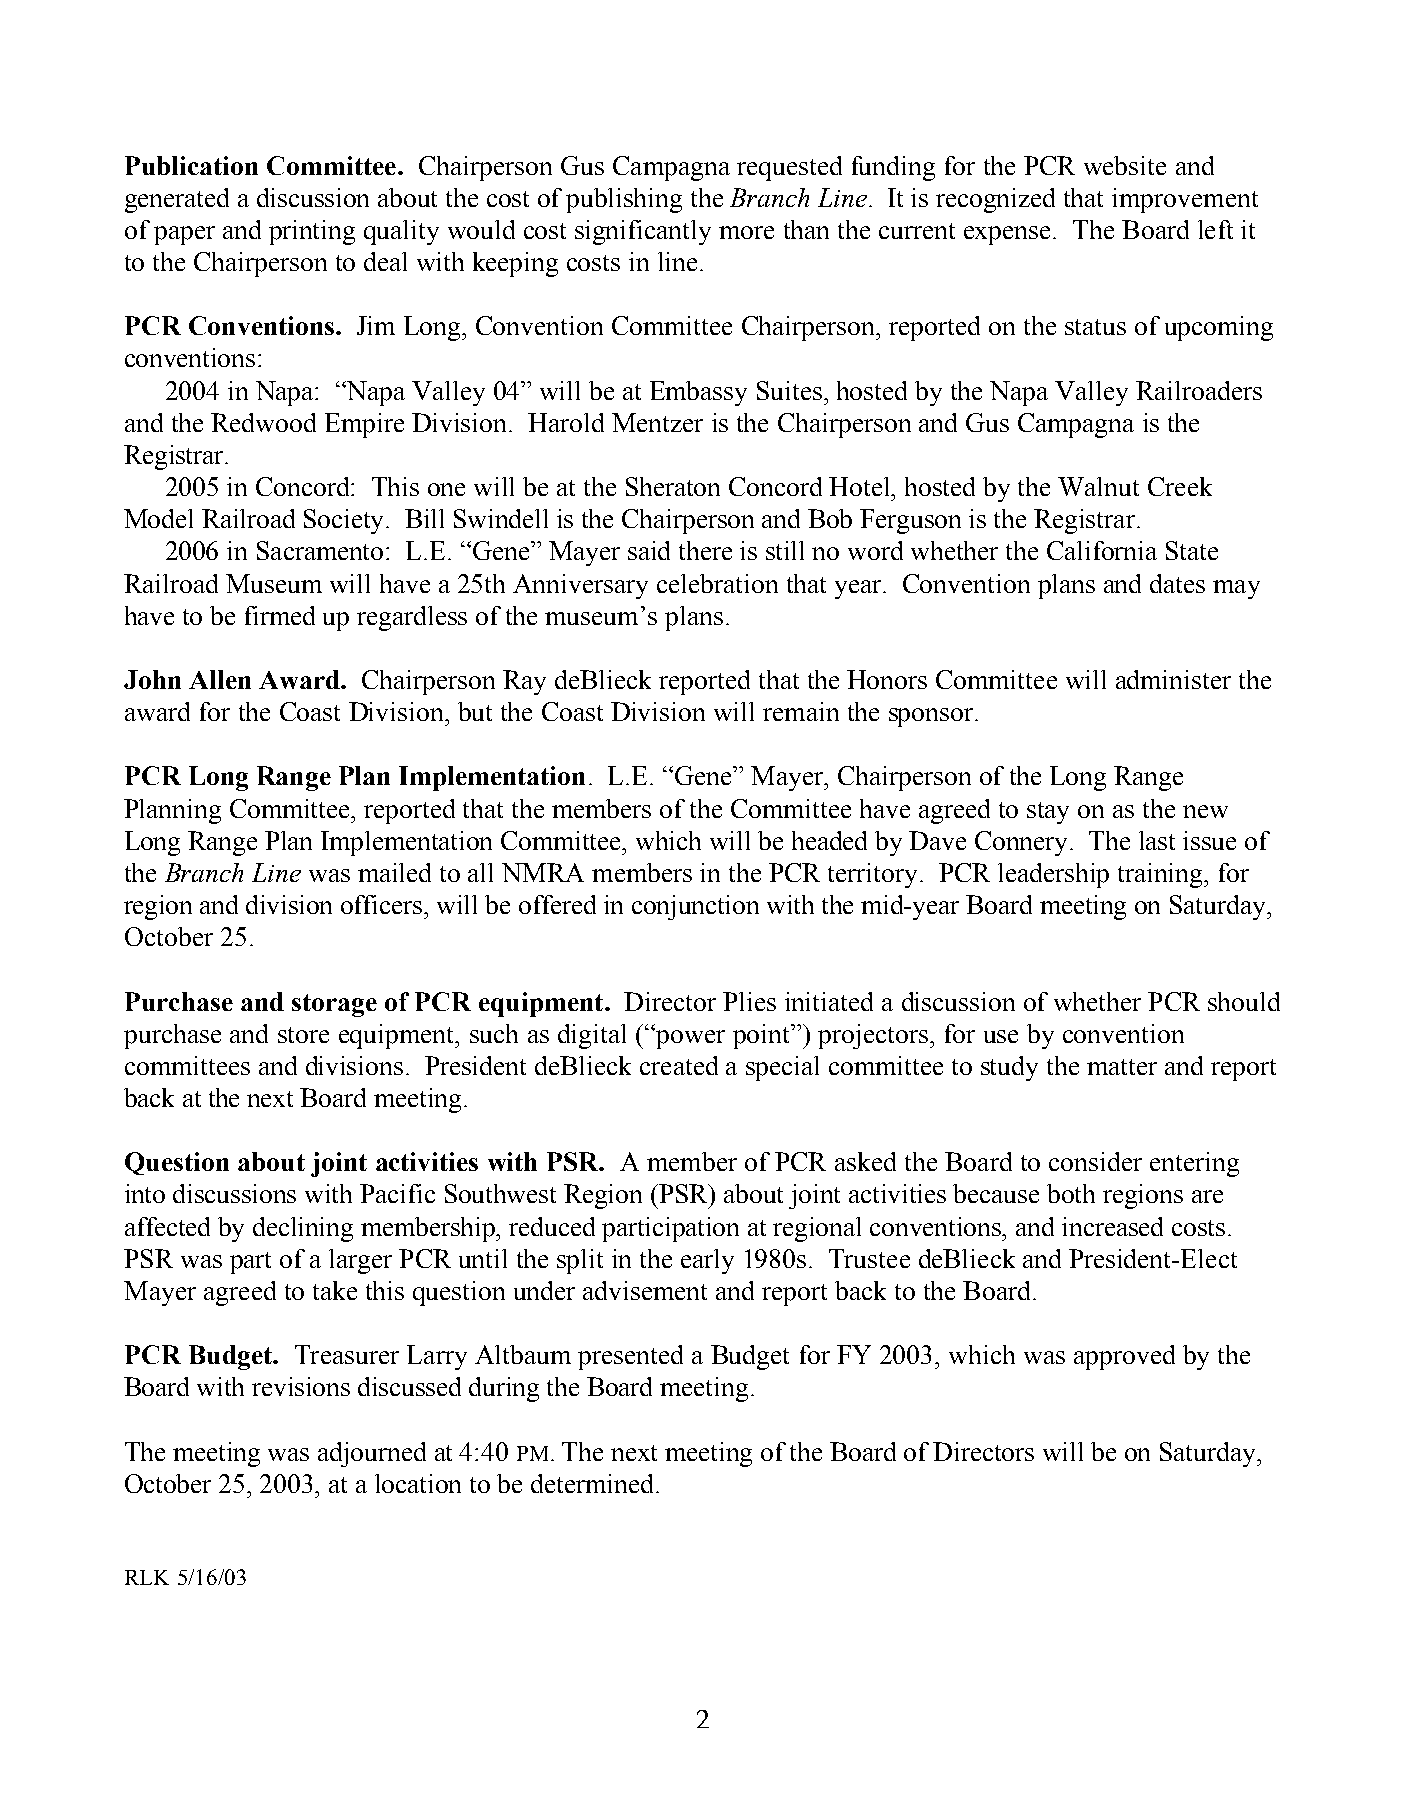 This image has width=1405, height=1819. I want to click on approved, so click(1124, 1357).
